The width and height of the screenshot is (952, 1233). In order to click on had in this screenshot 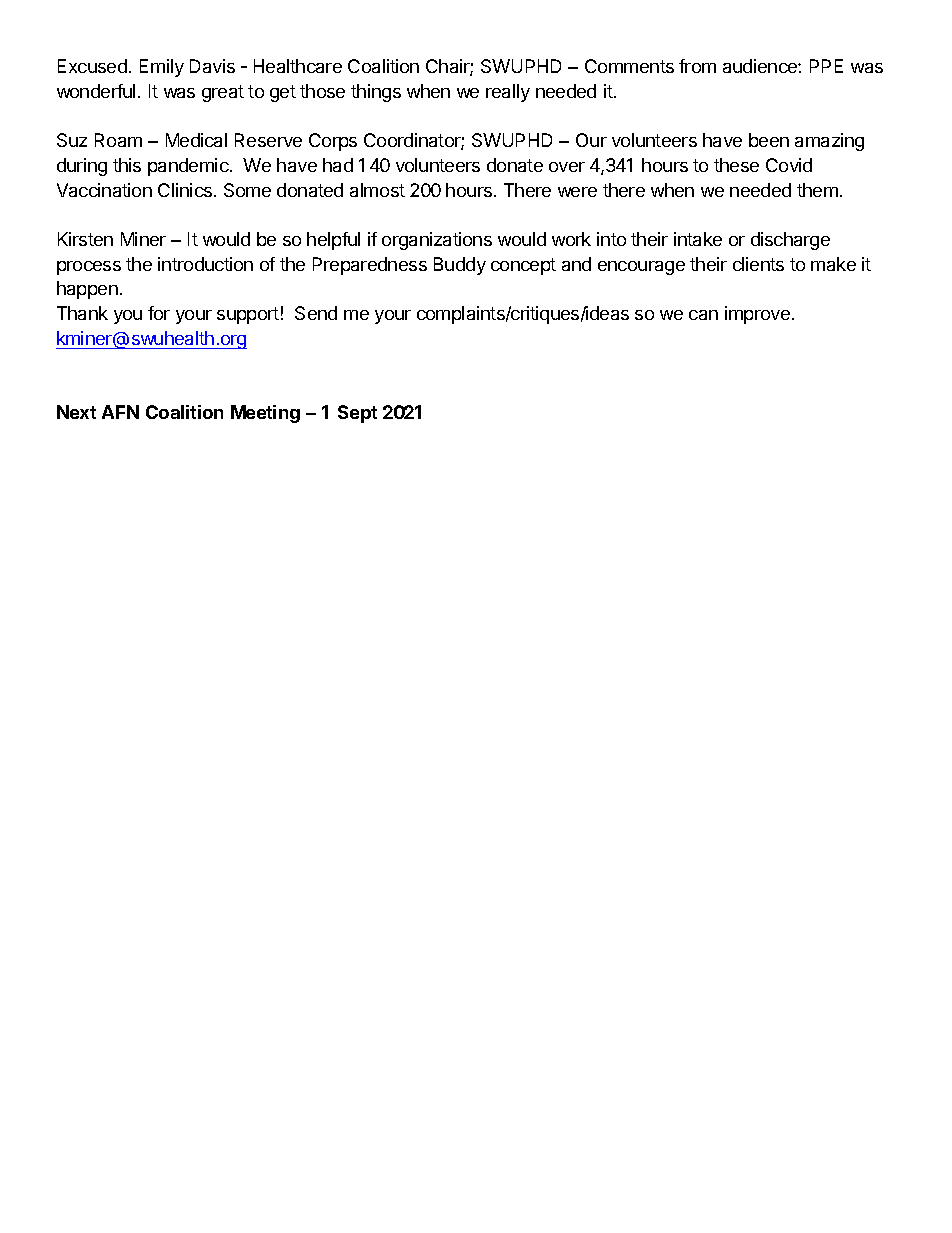, I will do `click(338, 165)`.
